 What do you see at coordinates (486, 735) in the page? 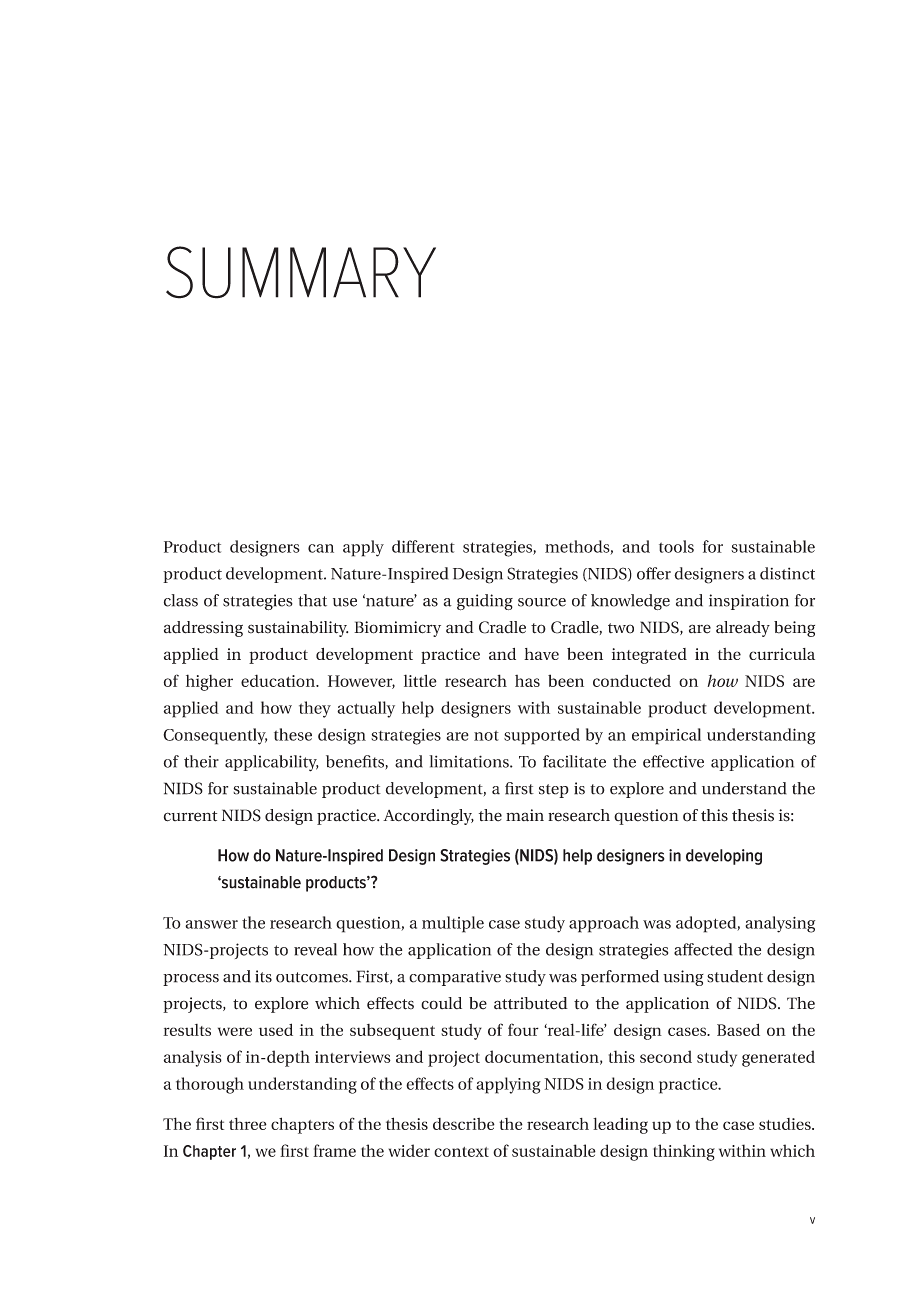
I see `not` at bounding box center [486, 735].
